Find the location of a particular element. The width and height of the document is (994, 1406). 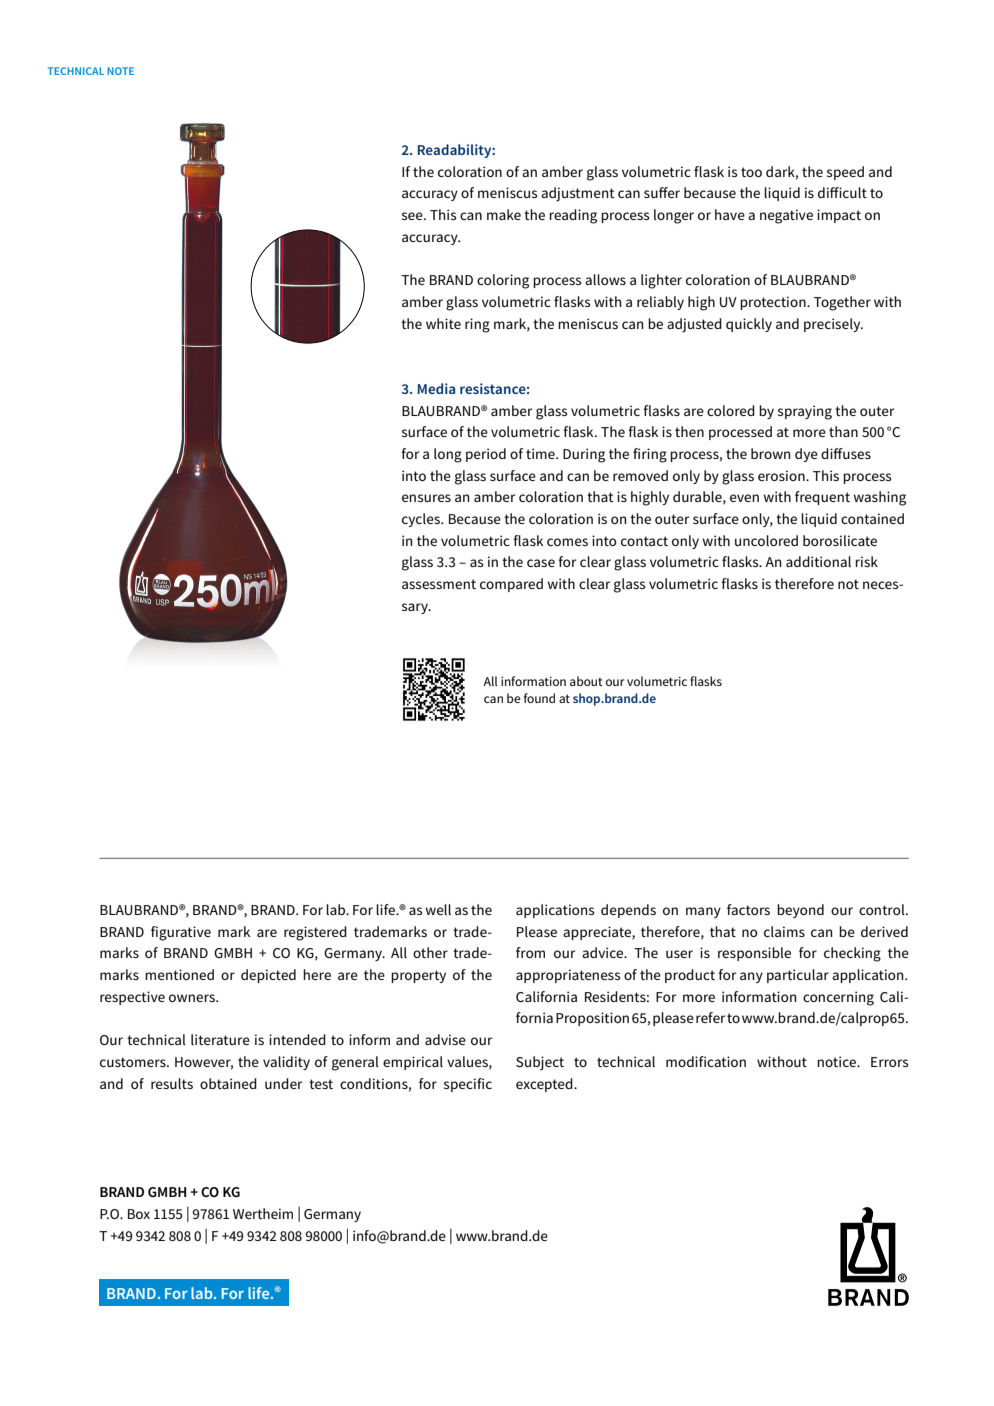

notice is located at coordinates (837, 1061).
